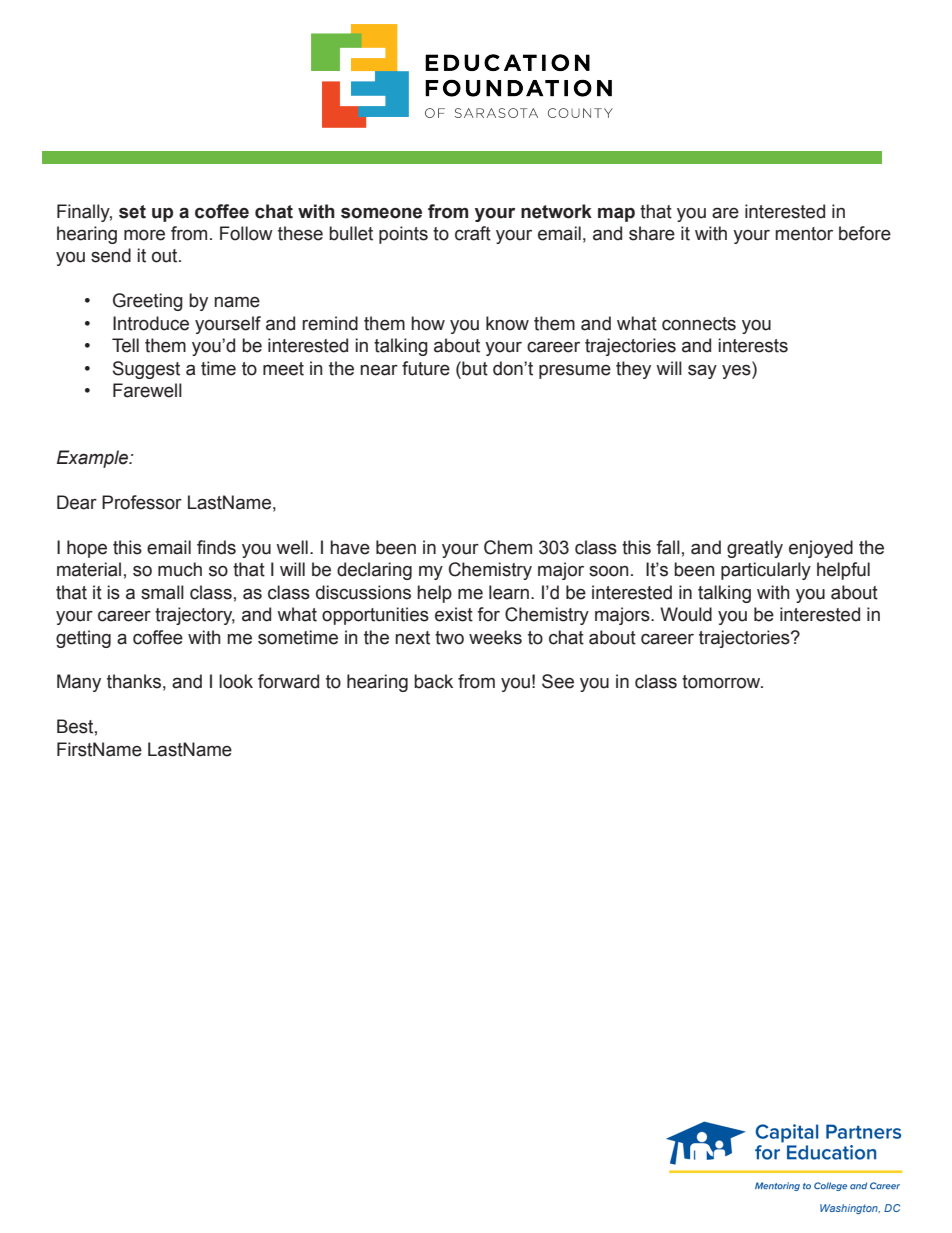  What do you see at coordinates (755, 549) in the screenshot?
I see `greatly` at bounding box center [755, 549].
